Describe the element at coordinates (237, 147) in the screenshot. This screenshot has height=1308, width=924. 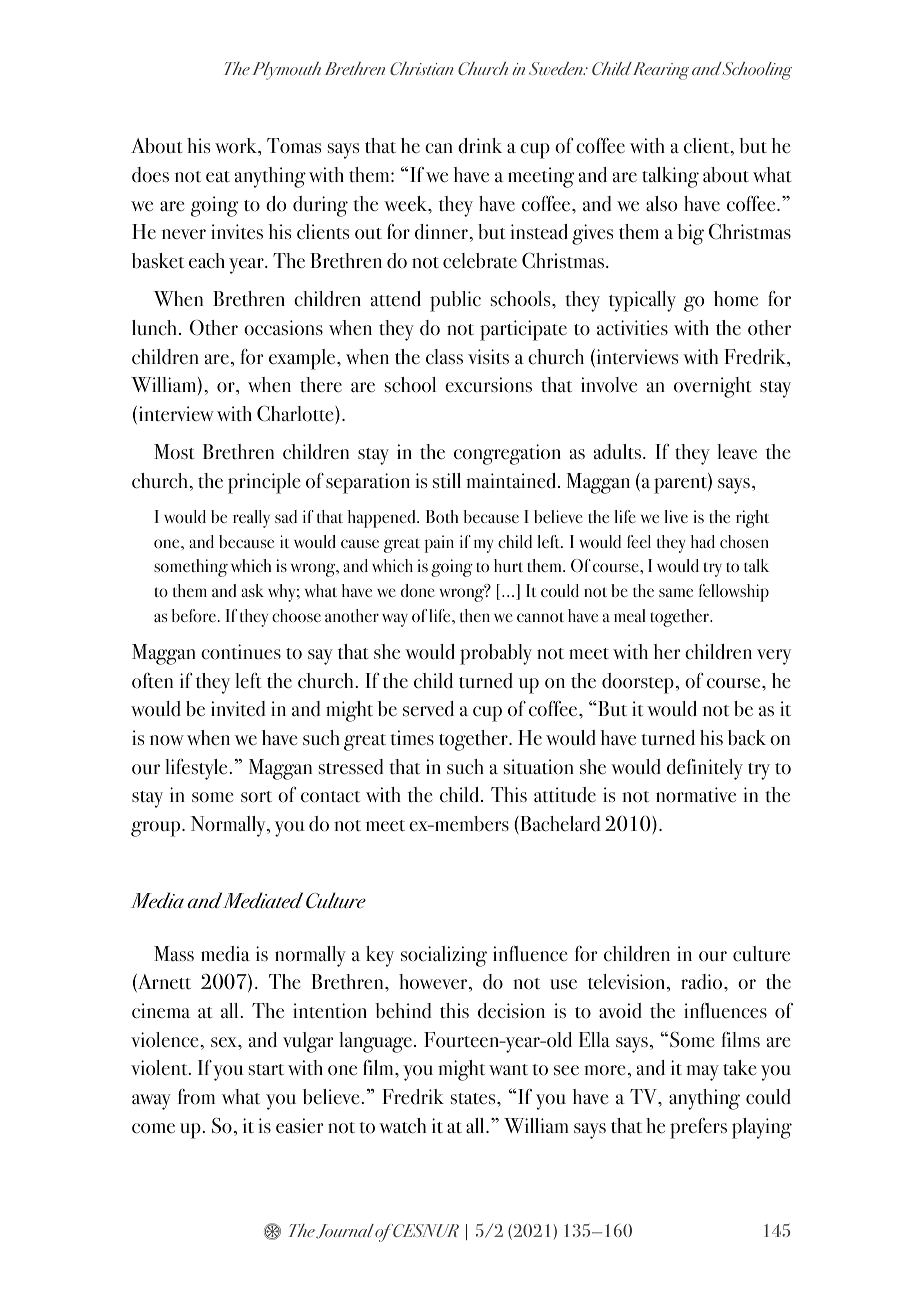
I see `work` at that location.
